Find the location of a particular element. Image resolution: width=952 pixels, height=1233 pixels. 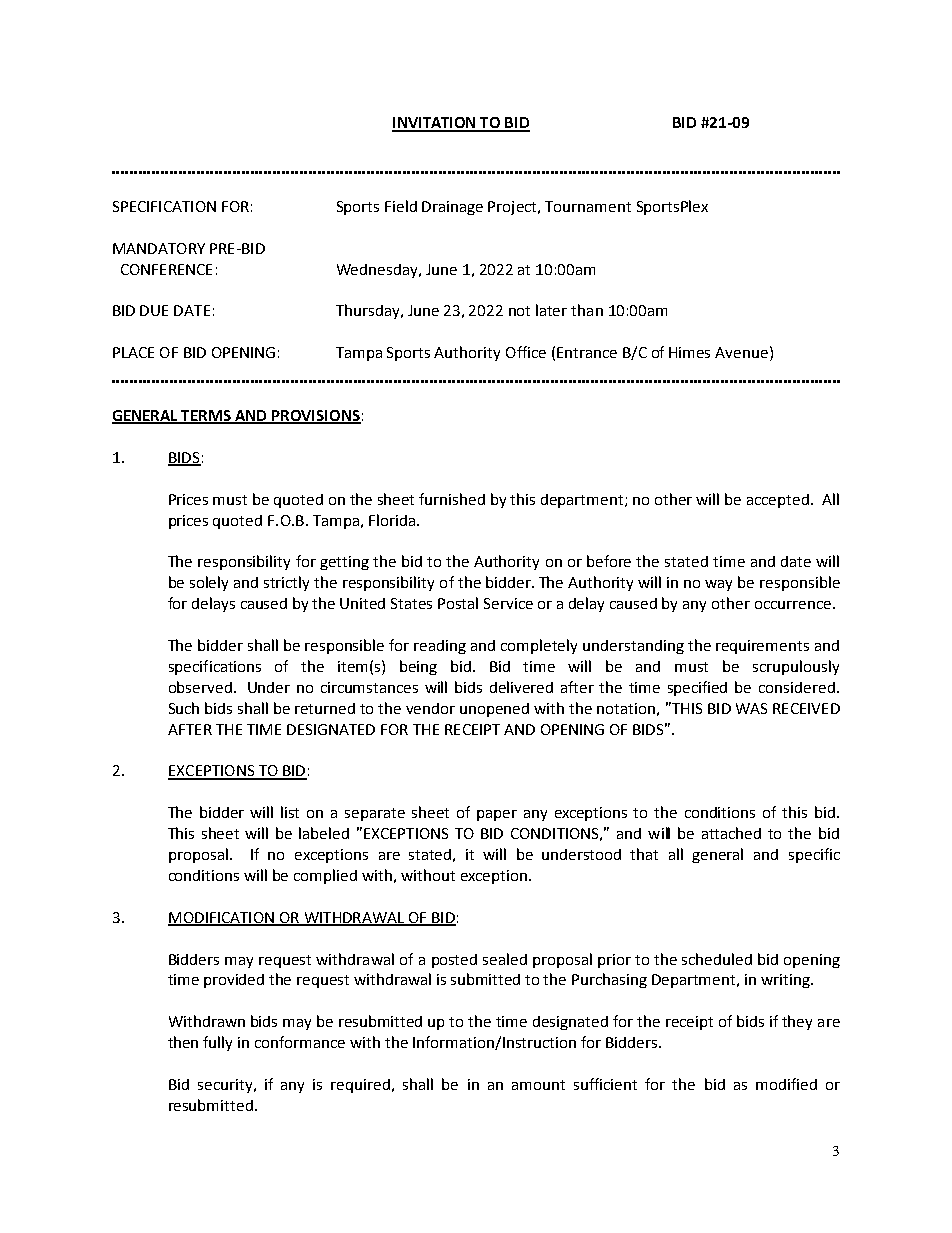

MANDATORY is located at coordinates (159, 248).
